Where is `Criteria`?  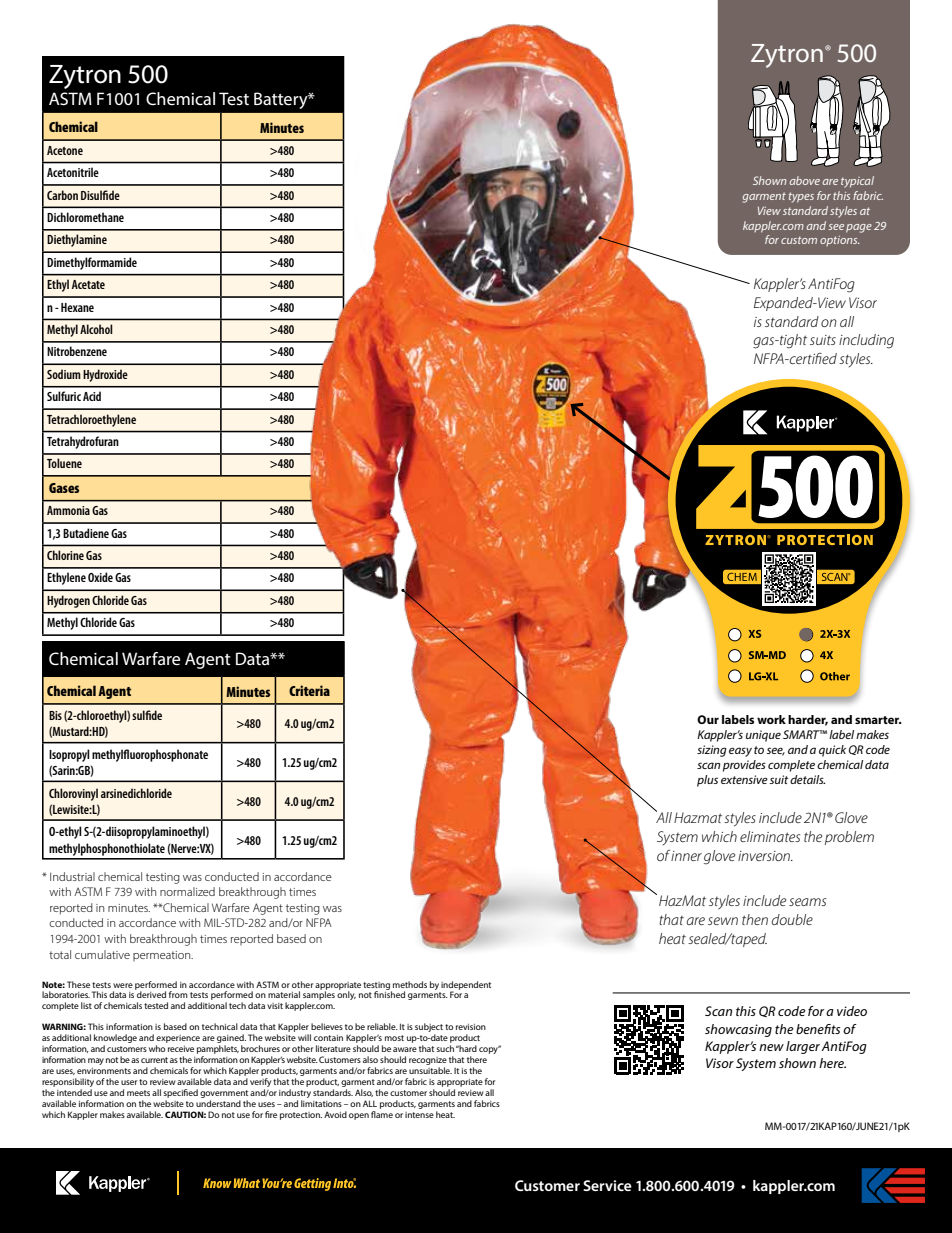
Criteria is located at coordinates (309, 690).
